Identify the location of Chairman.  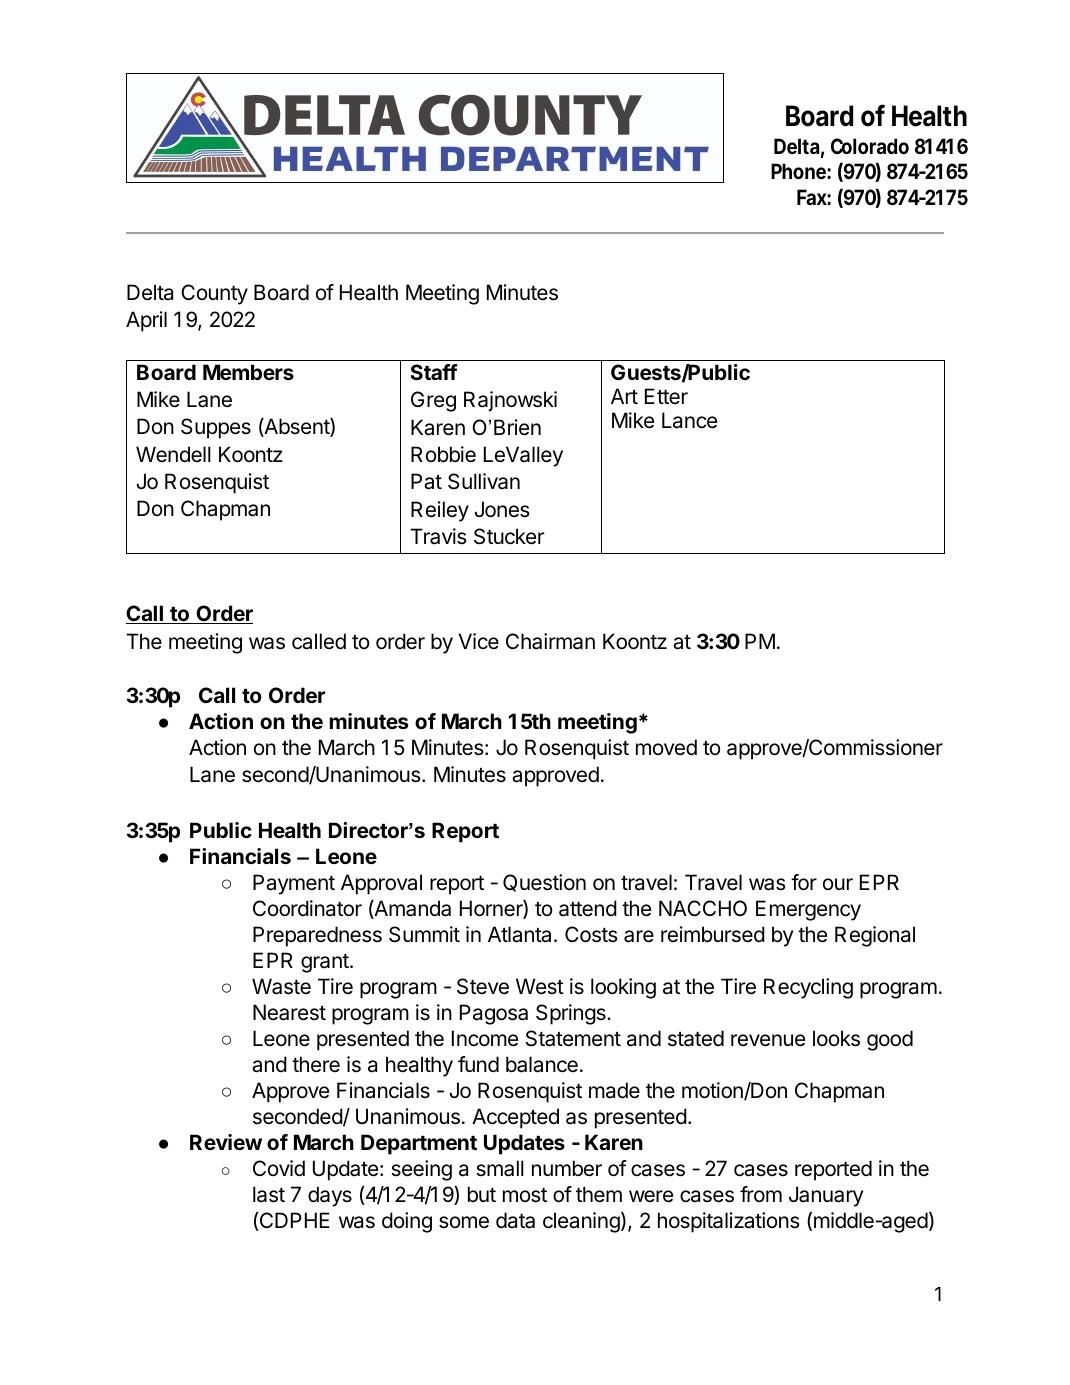
(550, 641).
